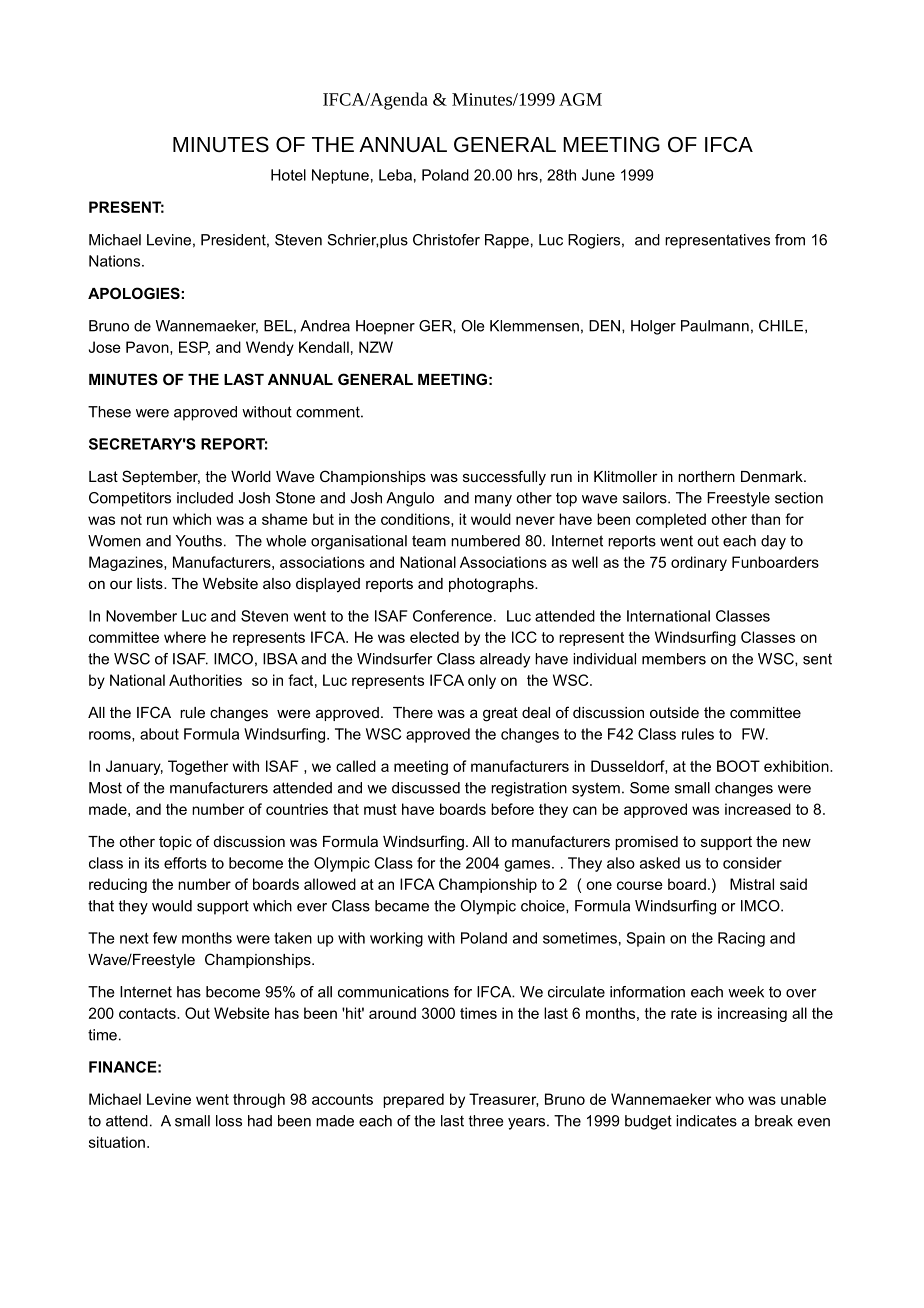  I want to click on indicates, so click(706, 1121).
